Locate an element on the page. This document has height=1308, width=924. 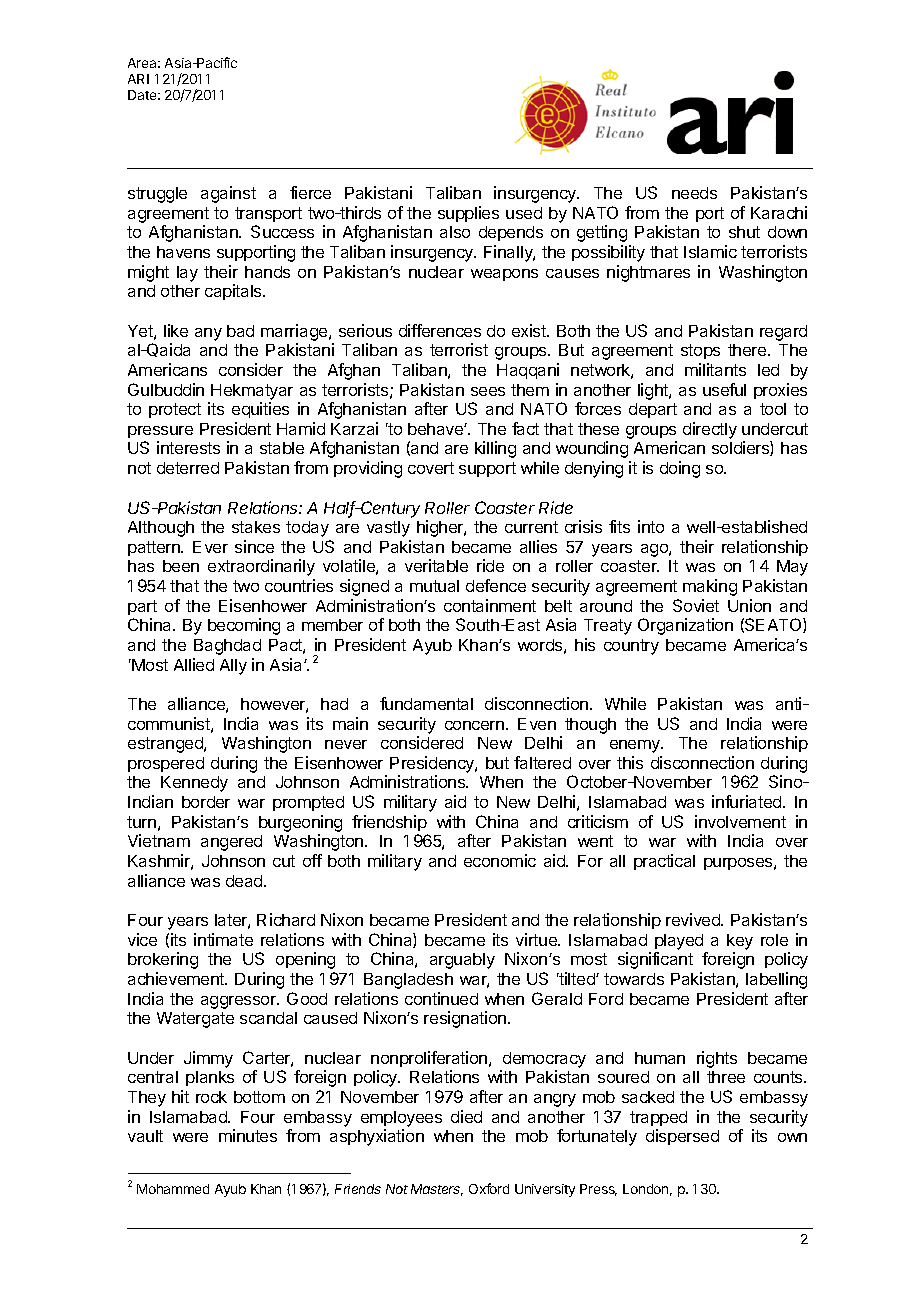
Allied is located at coordinates (194, 664).
